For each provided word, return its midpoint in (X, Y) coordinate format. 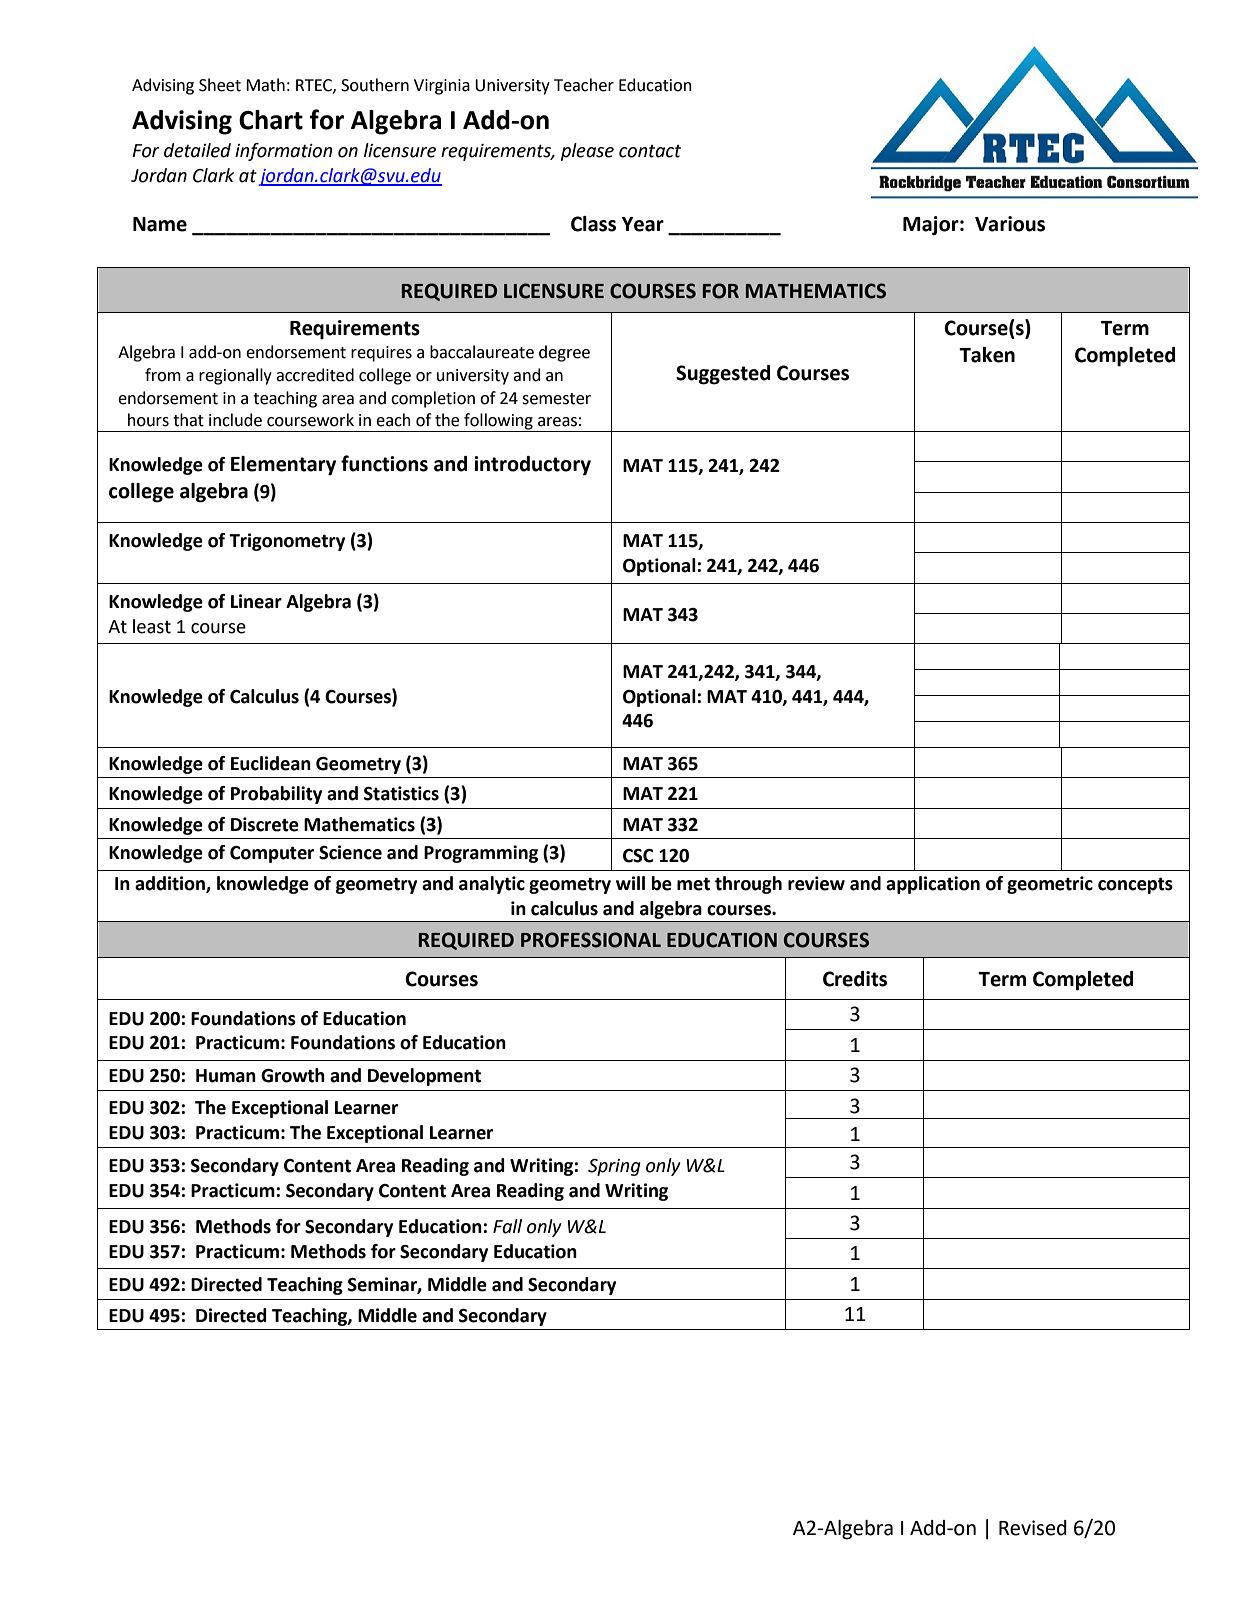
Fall (507, 1226)
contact (650, 151)
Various (1010, 224)
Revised (1033, 1528)
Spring (614, 1167)
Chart (271, 120)
